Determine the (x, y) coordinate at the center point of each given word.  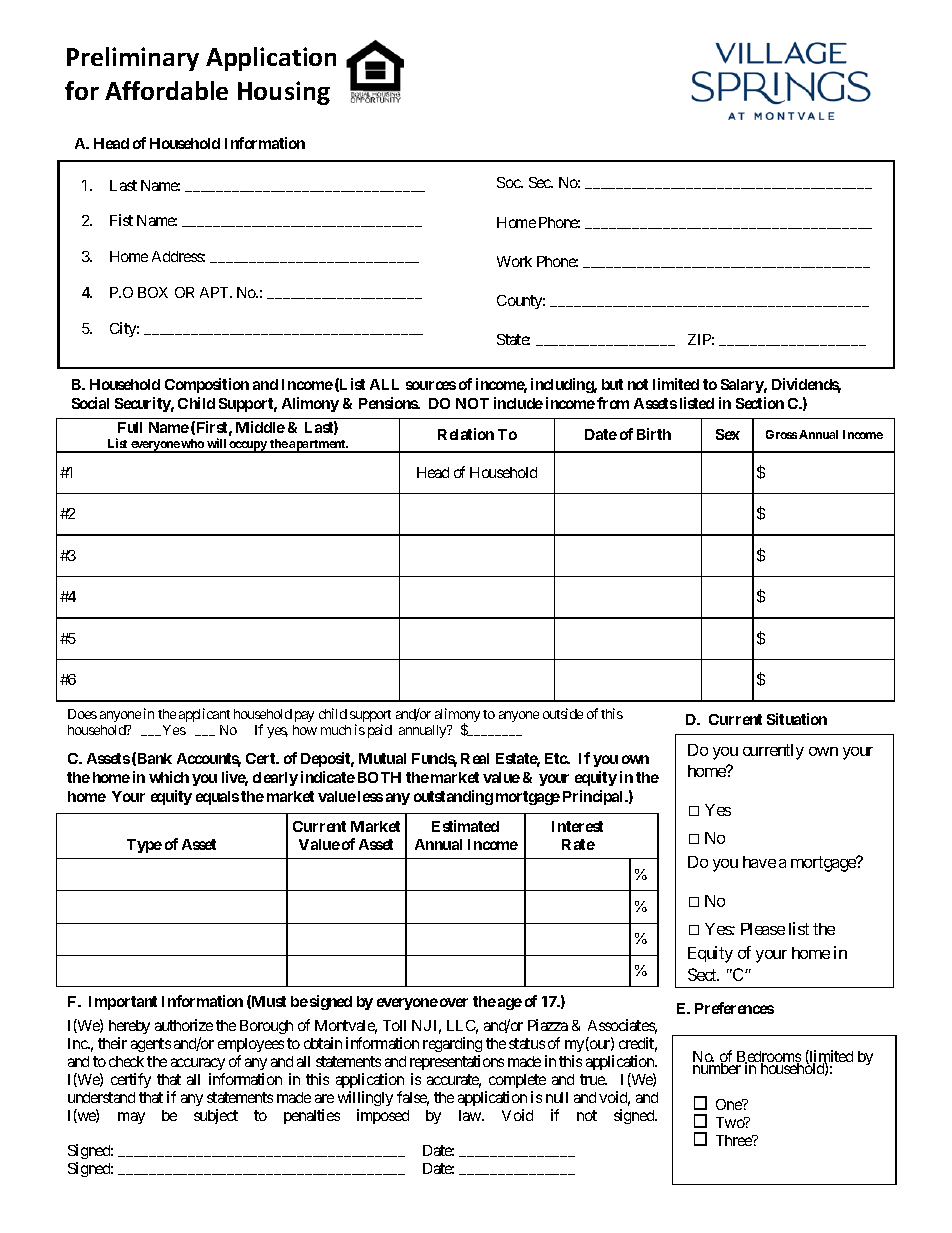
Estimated (465, 826)
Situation (797, 719)
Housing (284, 93)
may (131, 1118)
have (759, 862)
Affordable (166, 90)
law (471, 1115)
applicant (204, 715)
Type (144, 846)
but (612, 384)
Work (514, 261)
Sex (728, 434)
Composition (207, 385)
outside (563, 713)
